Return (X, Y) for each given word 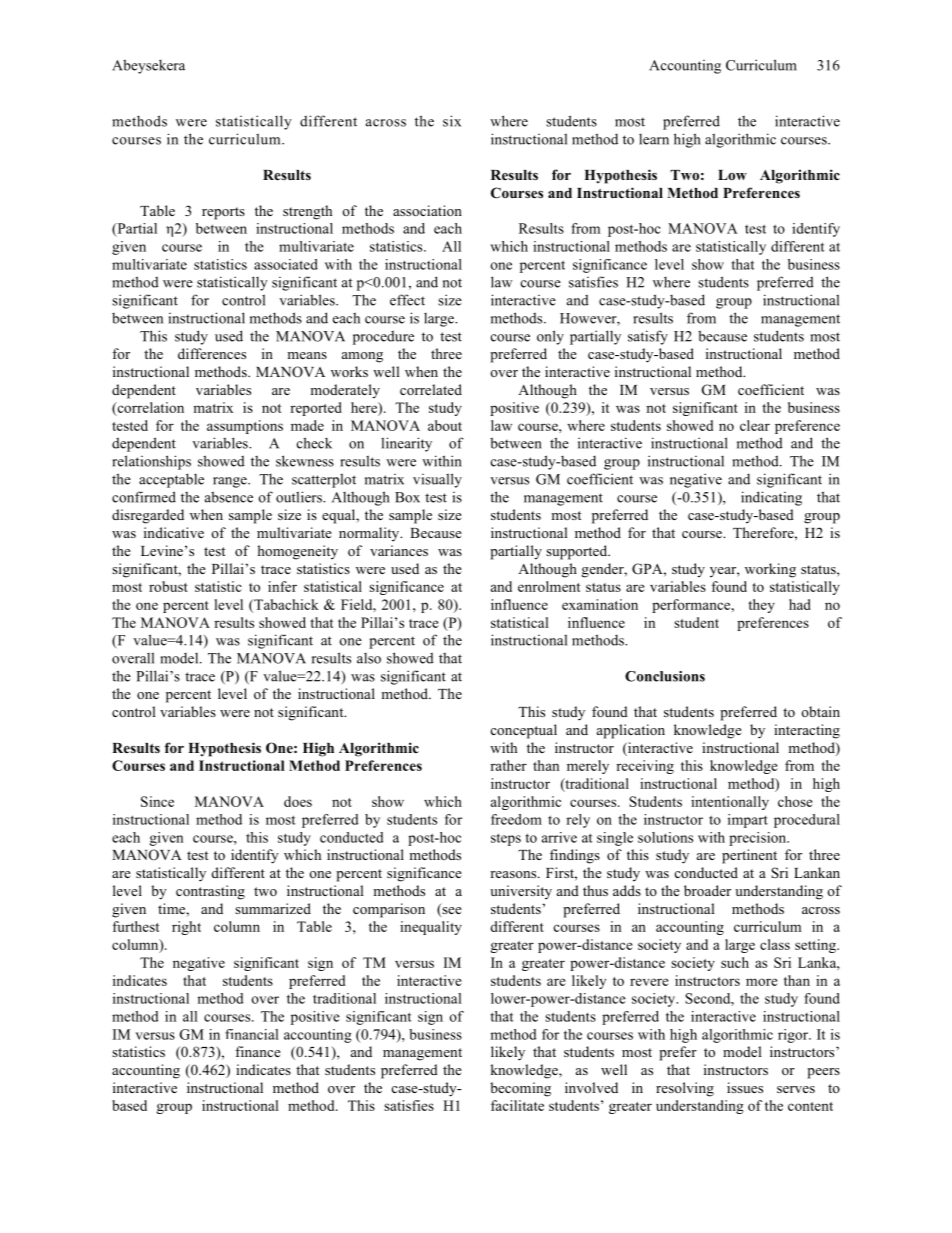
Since (157, 801)
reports (223, 213)
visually (437, 480)
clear (755, 425)
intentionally (730, 803)
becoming (520, 1089)
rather (508, 765)
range (231, 482)
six (452, 121)
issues (745, 1087)
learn (654, 139)
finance (258, 1051)
